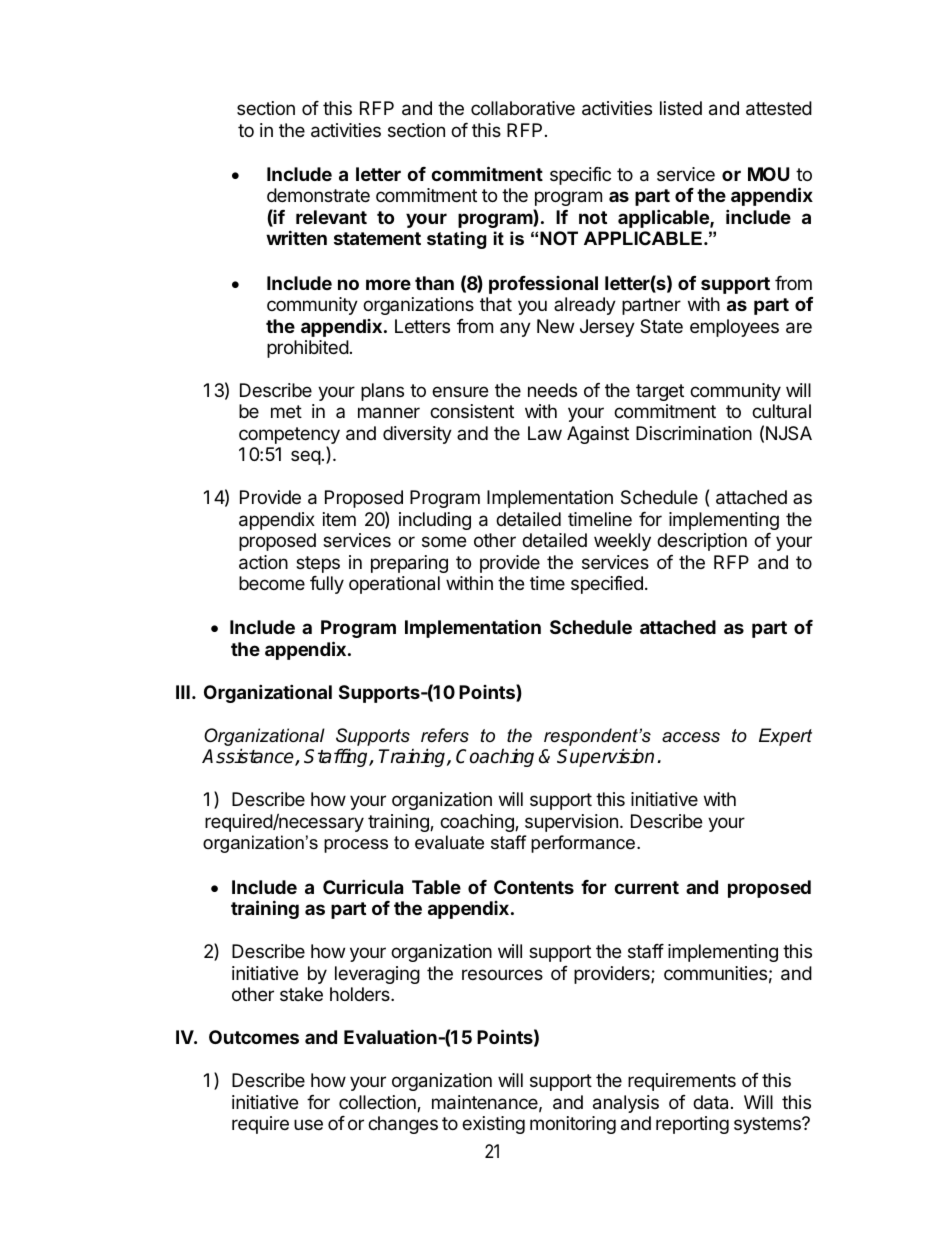 Image resolution: width=952 pixels, height=1233 pixels. I want to click on existing, so click(493, 1125).
